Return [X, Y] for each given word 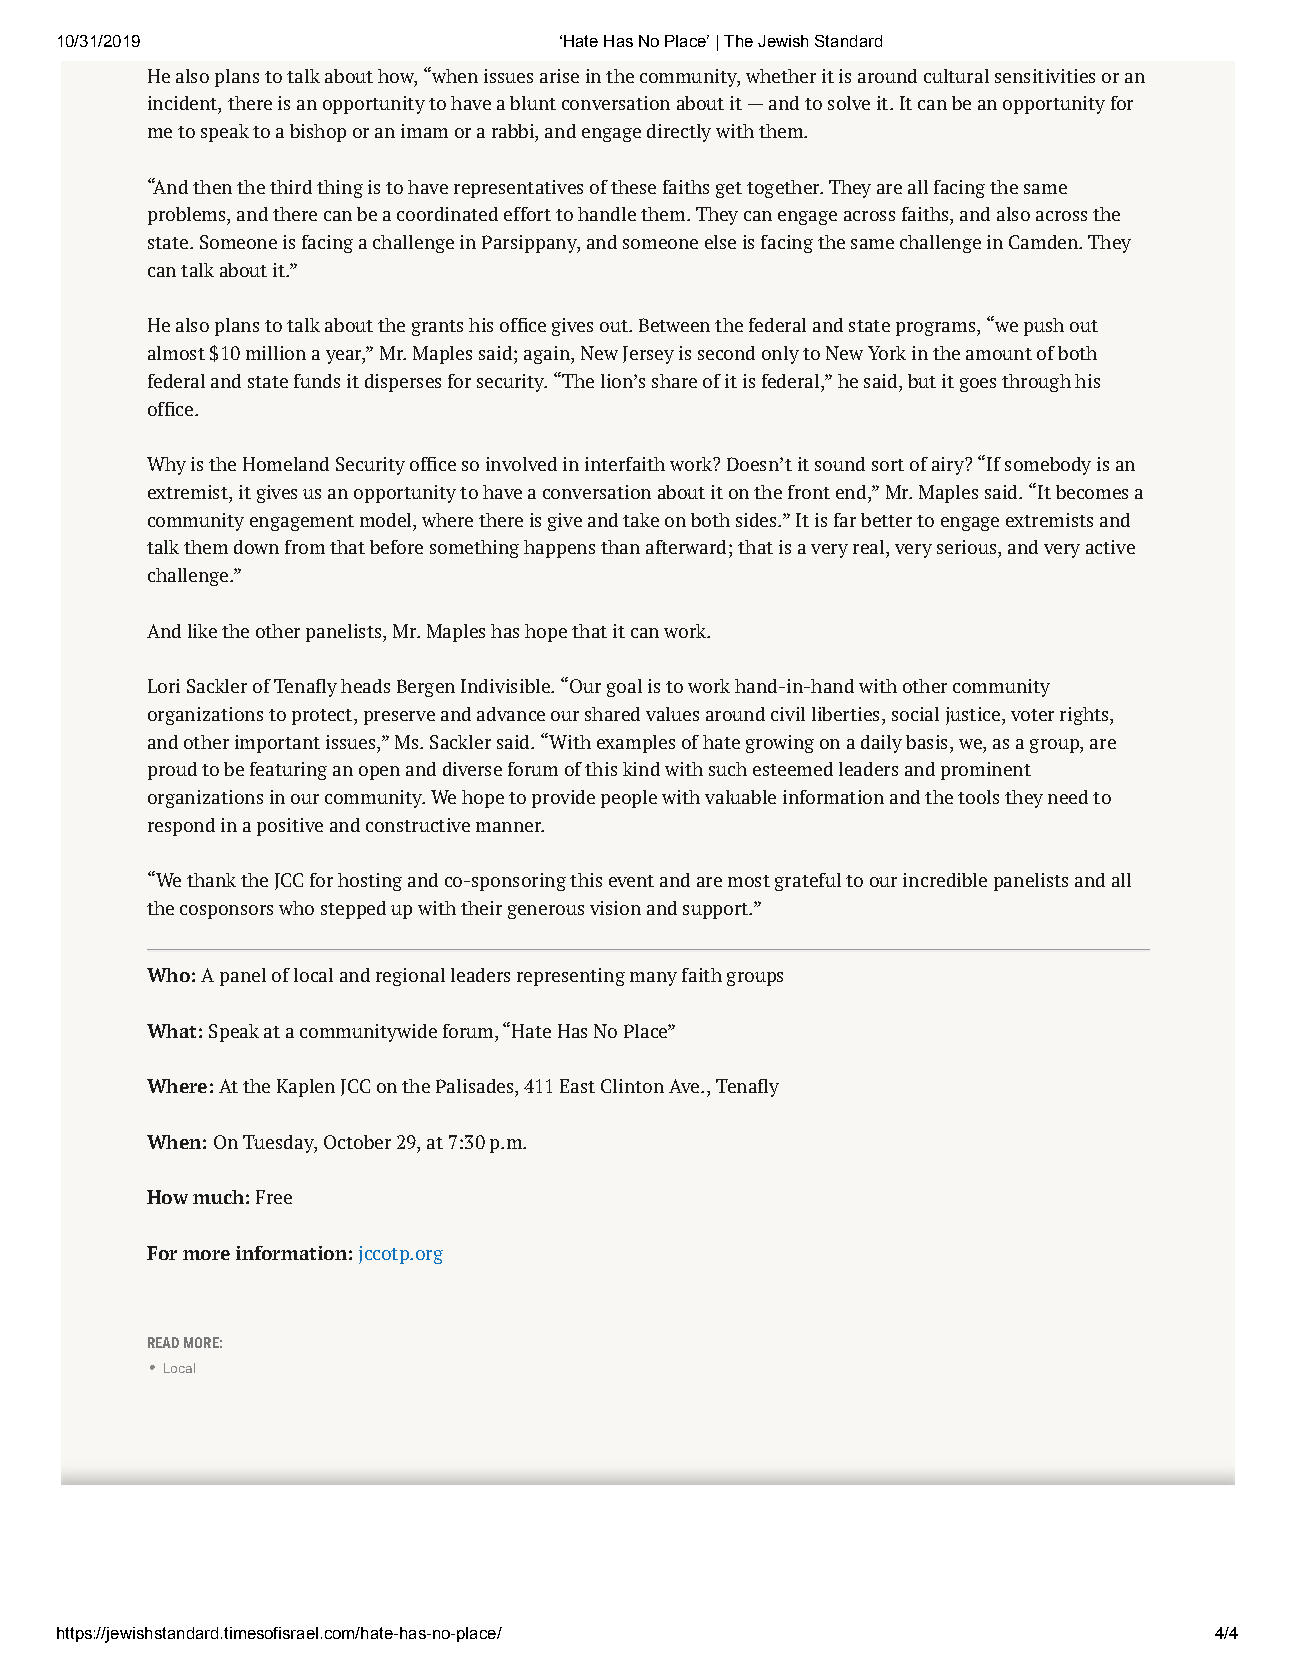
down [256, 547]
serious [968, 547]
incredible [945, 880]
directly [679, 133]
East [577, 1086]
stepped [353, 910]
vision [615, 908]
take [641, 520]
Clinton [632, 1086]
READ [163, 1342]
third [291, 187]
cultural [956, 76]
